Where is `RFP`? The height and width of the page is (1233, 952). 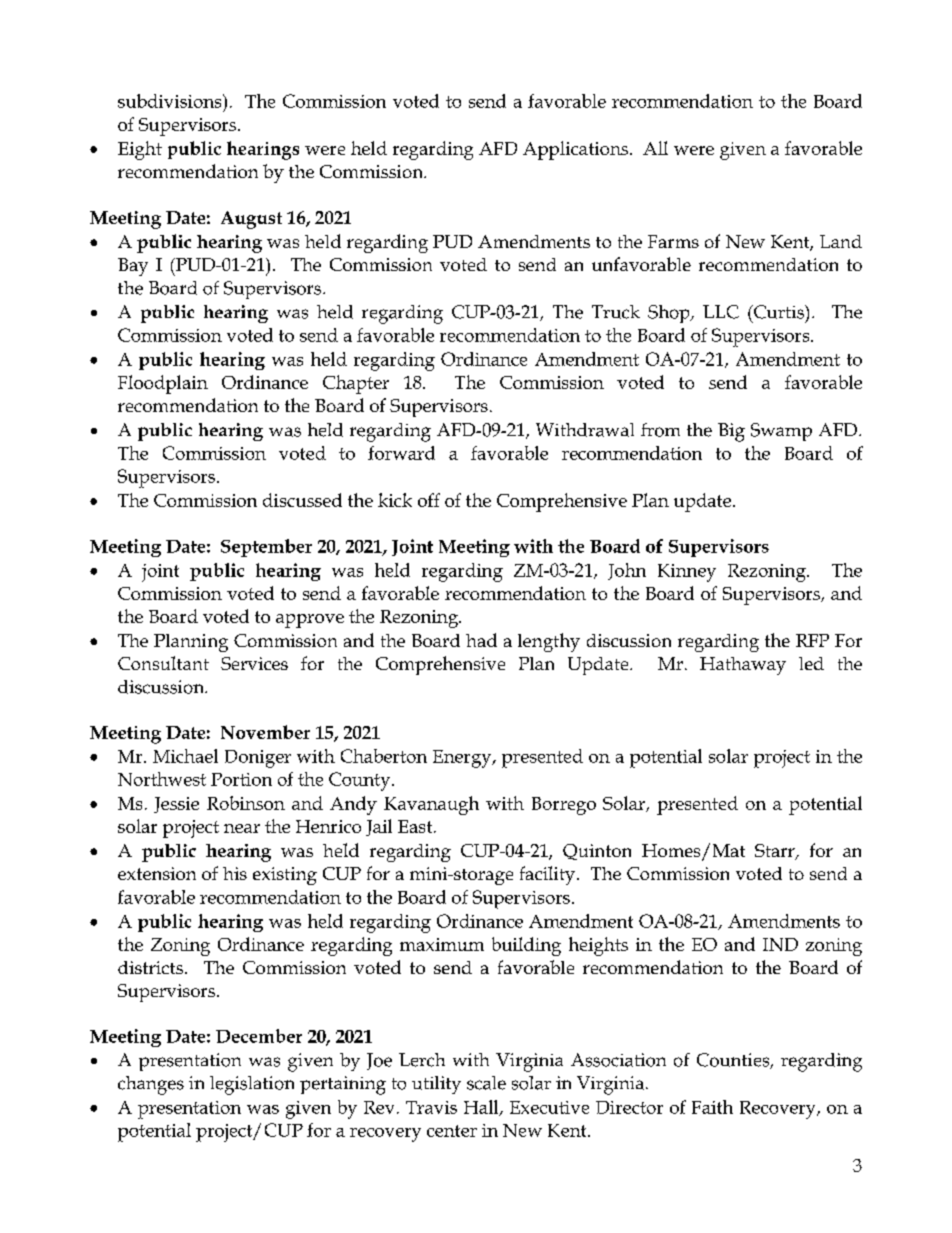
RFP is located at coordinates (812, 640).
